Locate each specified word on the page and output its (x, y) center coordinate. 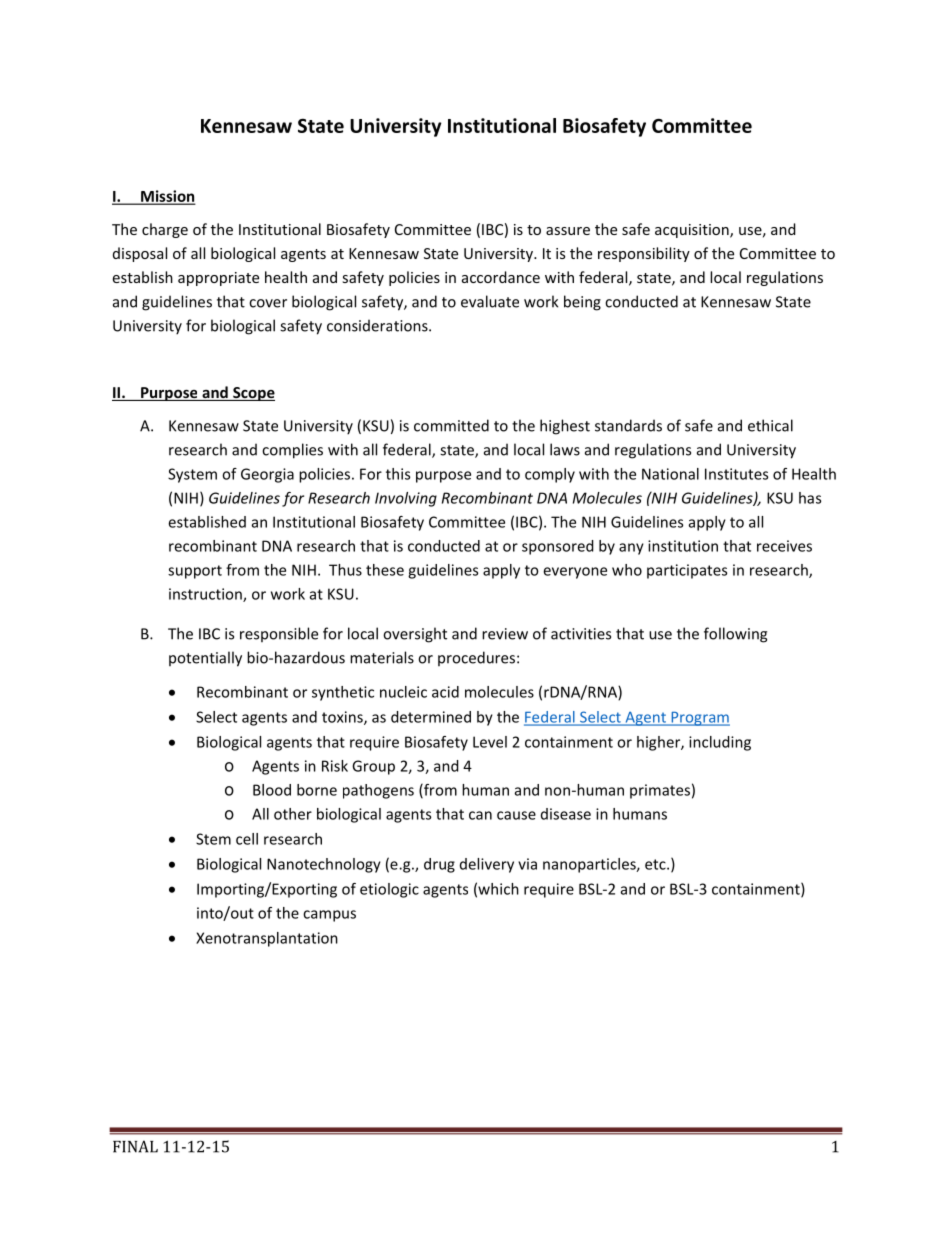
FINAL (135, 1146)
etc (656, 864)
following (735, 635)
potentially (205, 659)
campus (329, 916)
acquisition (693, 231)
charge (165, 230)
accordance (501, 277)
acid (445, 692)
